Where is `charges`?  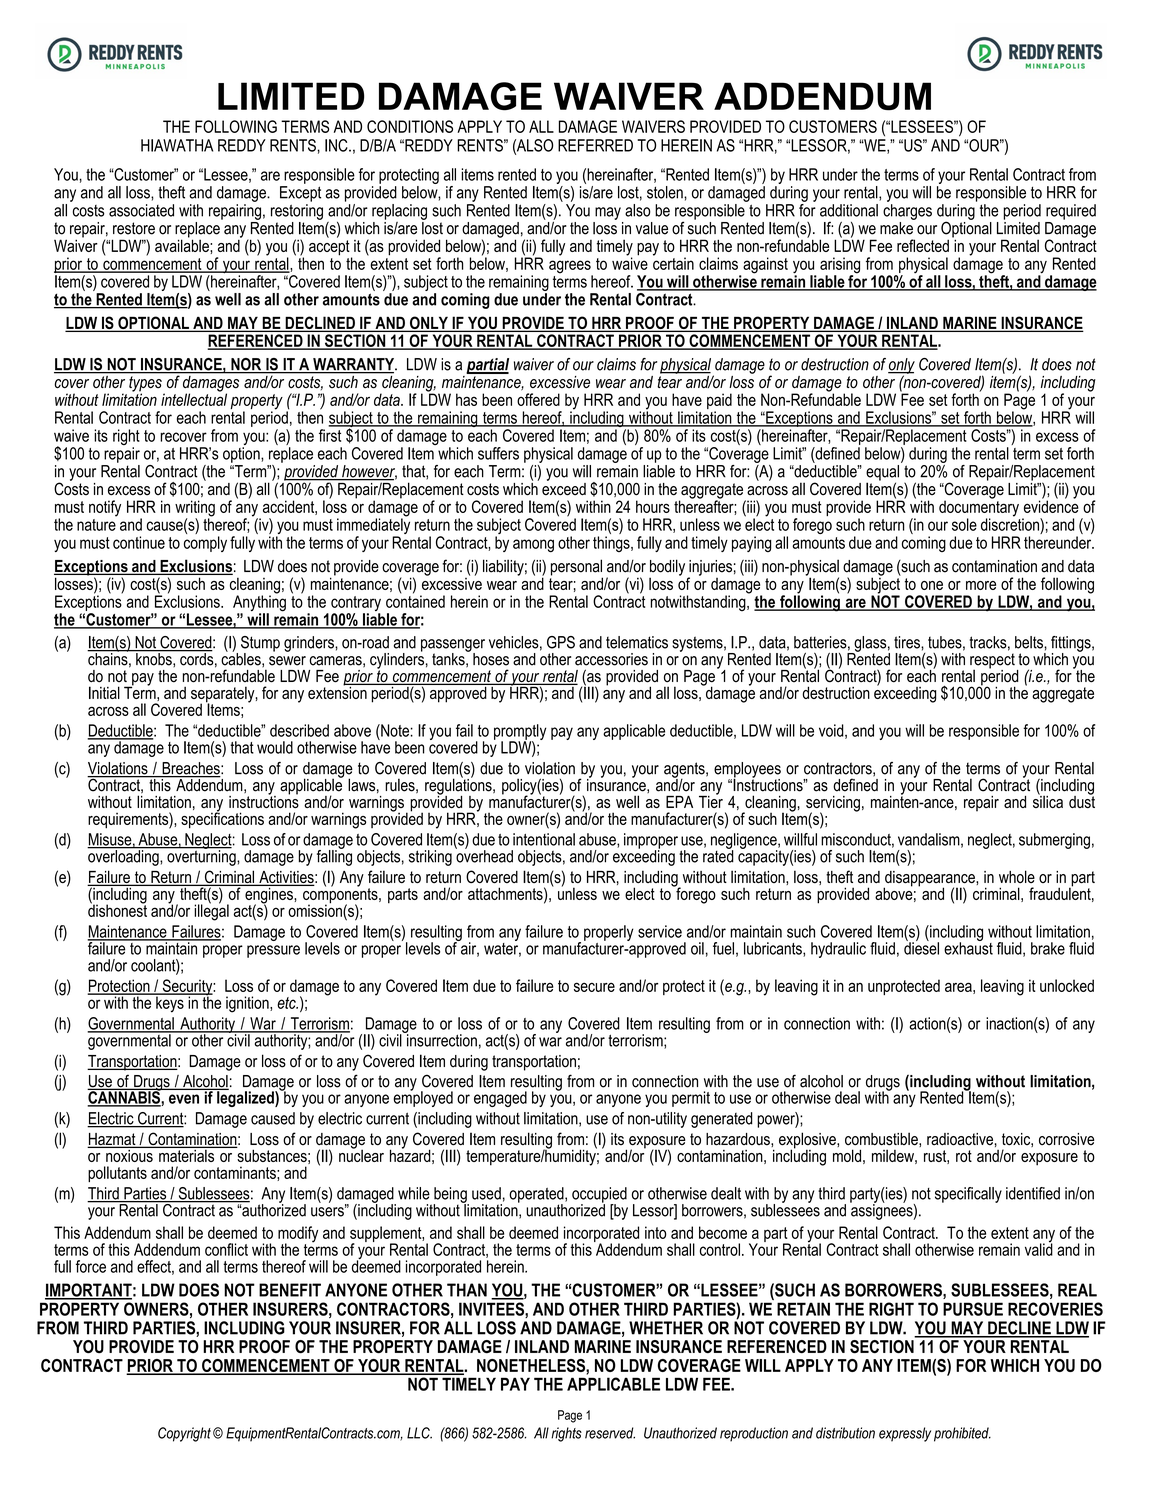 charges is located at coordinates (907, 212).
